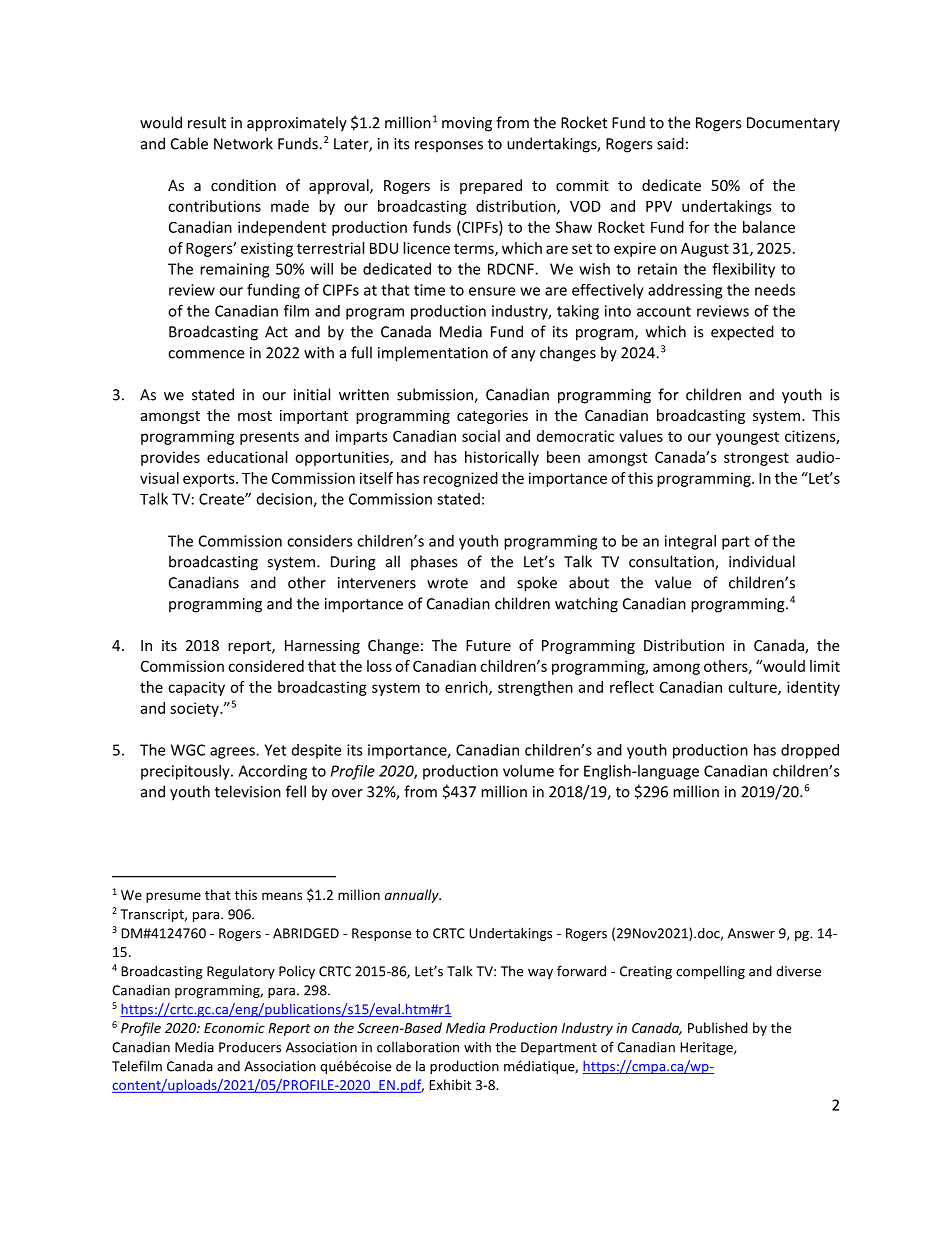 This document has height=1233, width=952. Describe the element at coordinates (234, 1028) in the document. I see `Economic` at that location.
